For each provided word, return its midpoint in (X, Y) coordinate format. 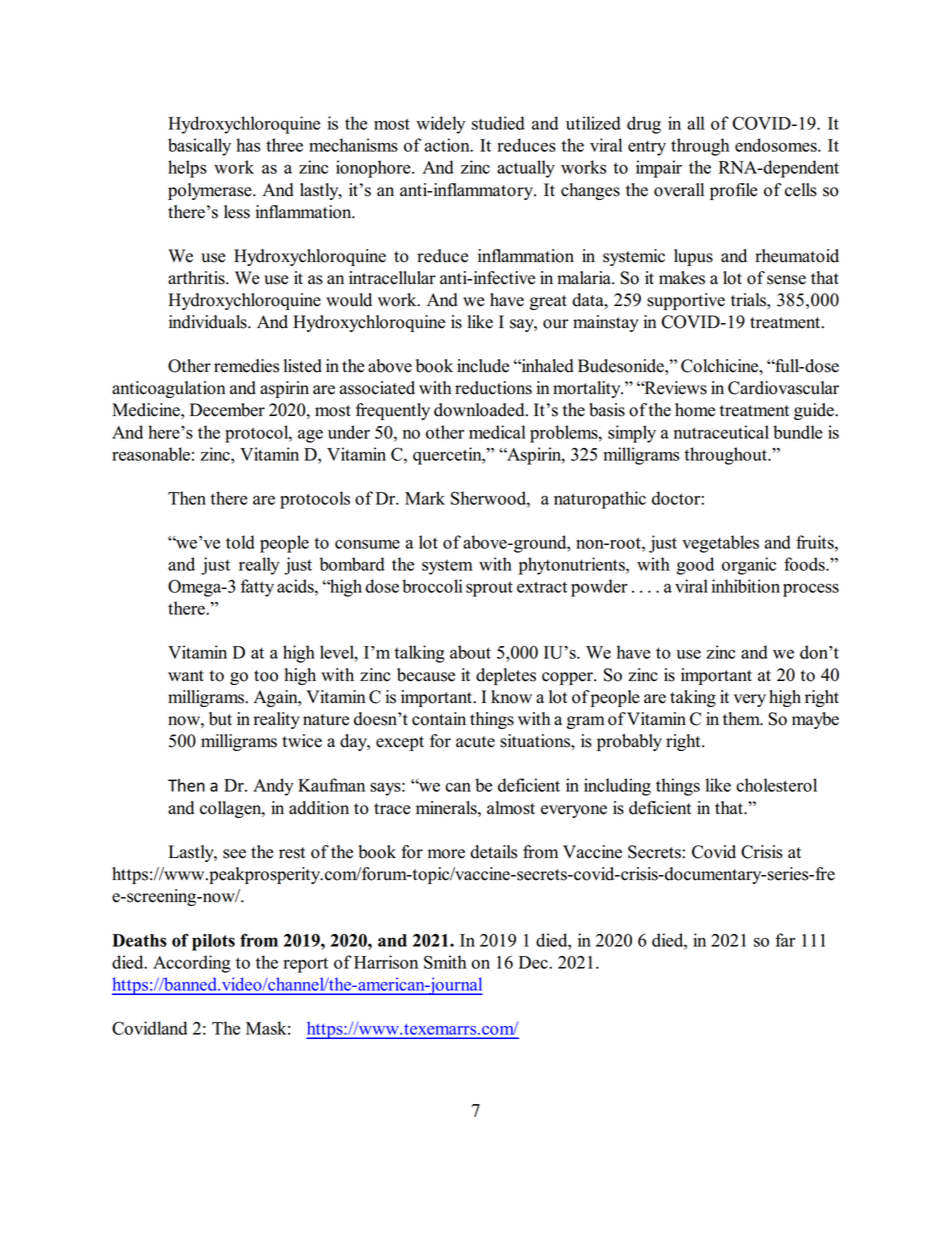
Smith (445, 962)
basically (199, 147)
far (785, 940)
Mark (425, 498)
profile (734, 191)
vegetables (720, 544)
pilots (213, 942)
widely (440, 125)
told (240, 542)
